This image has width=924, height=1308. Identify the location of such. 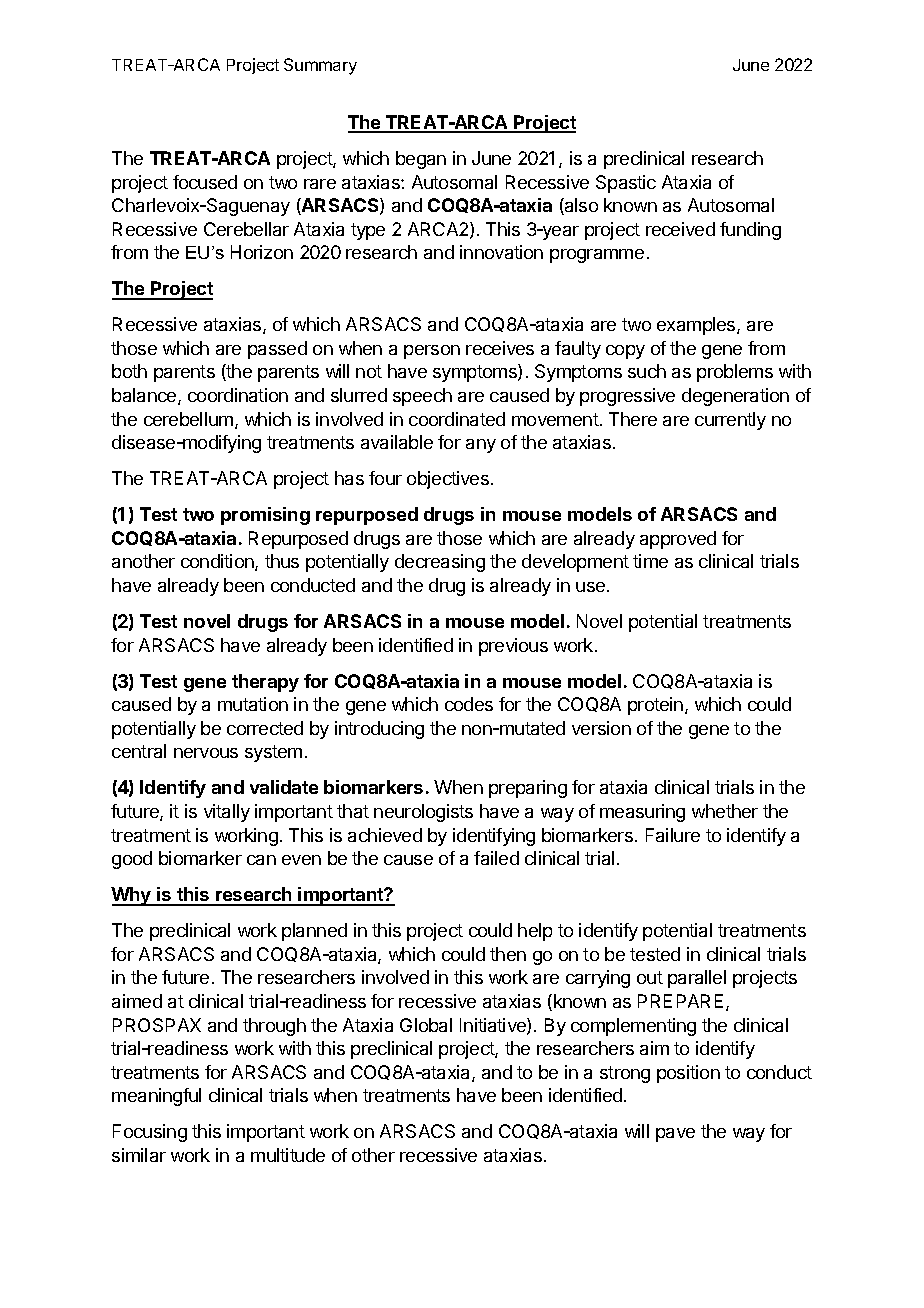
(647, 371).
